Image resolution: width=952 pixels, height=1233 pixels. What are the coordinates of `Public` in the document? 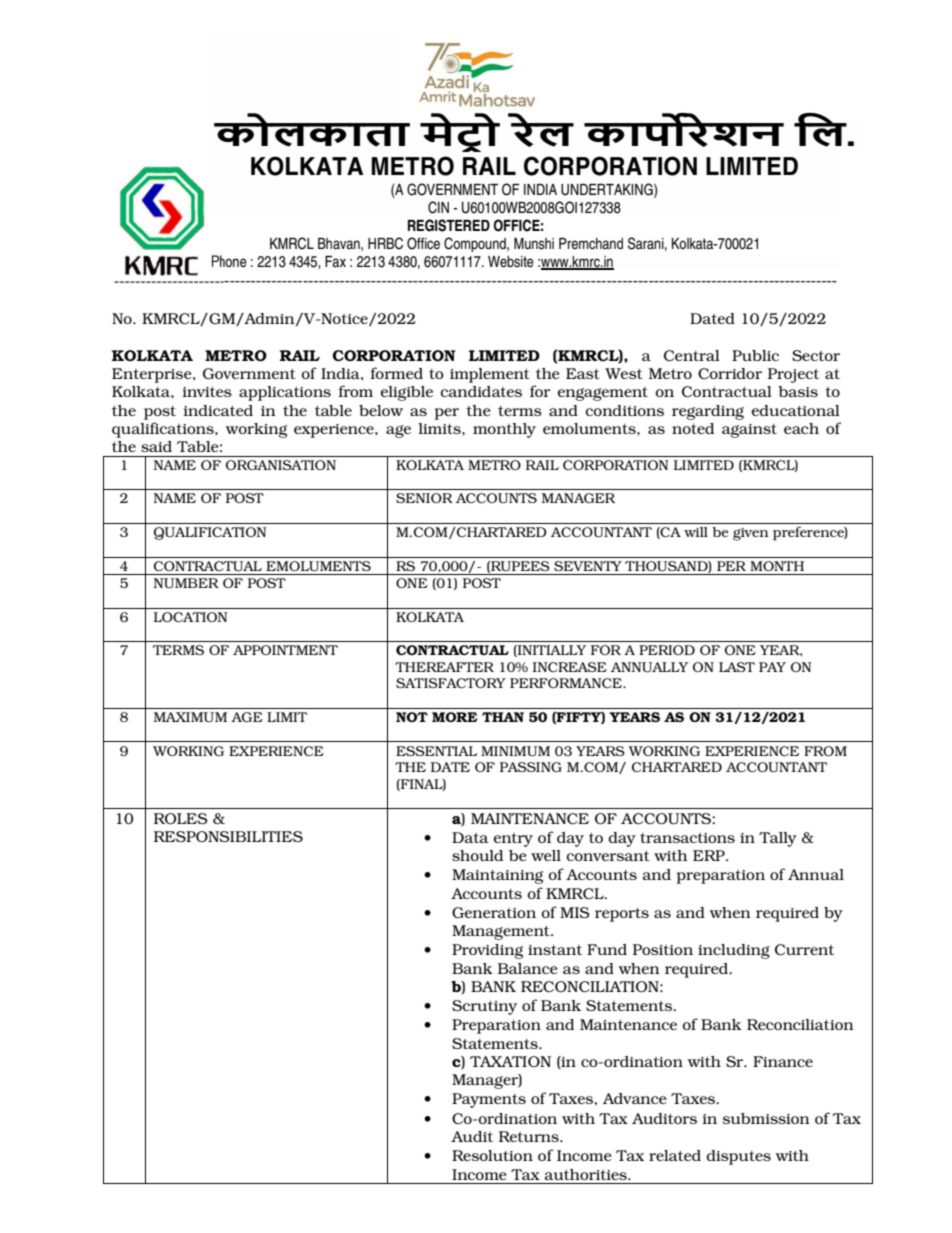 It's located at (755, 355).
